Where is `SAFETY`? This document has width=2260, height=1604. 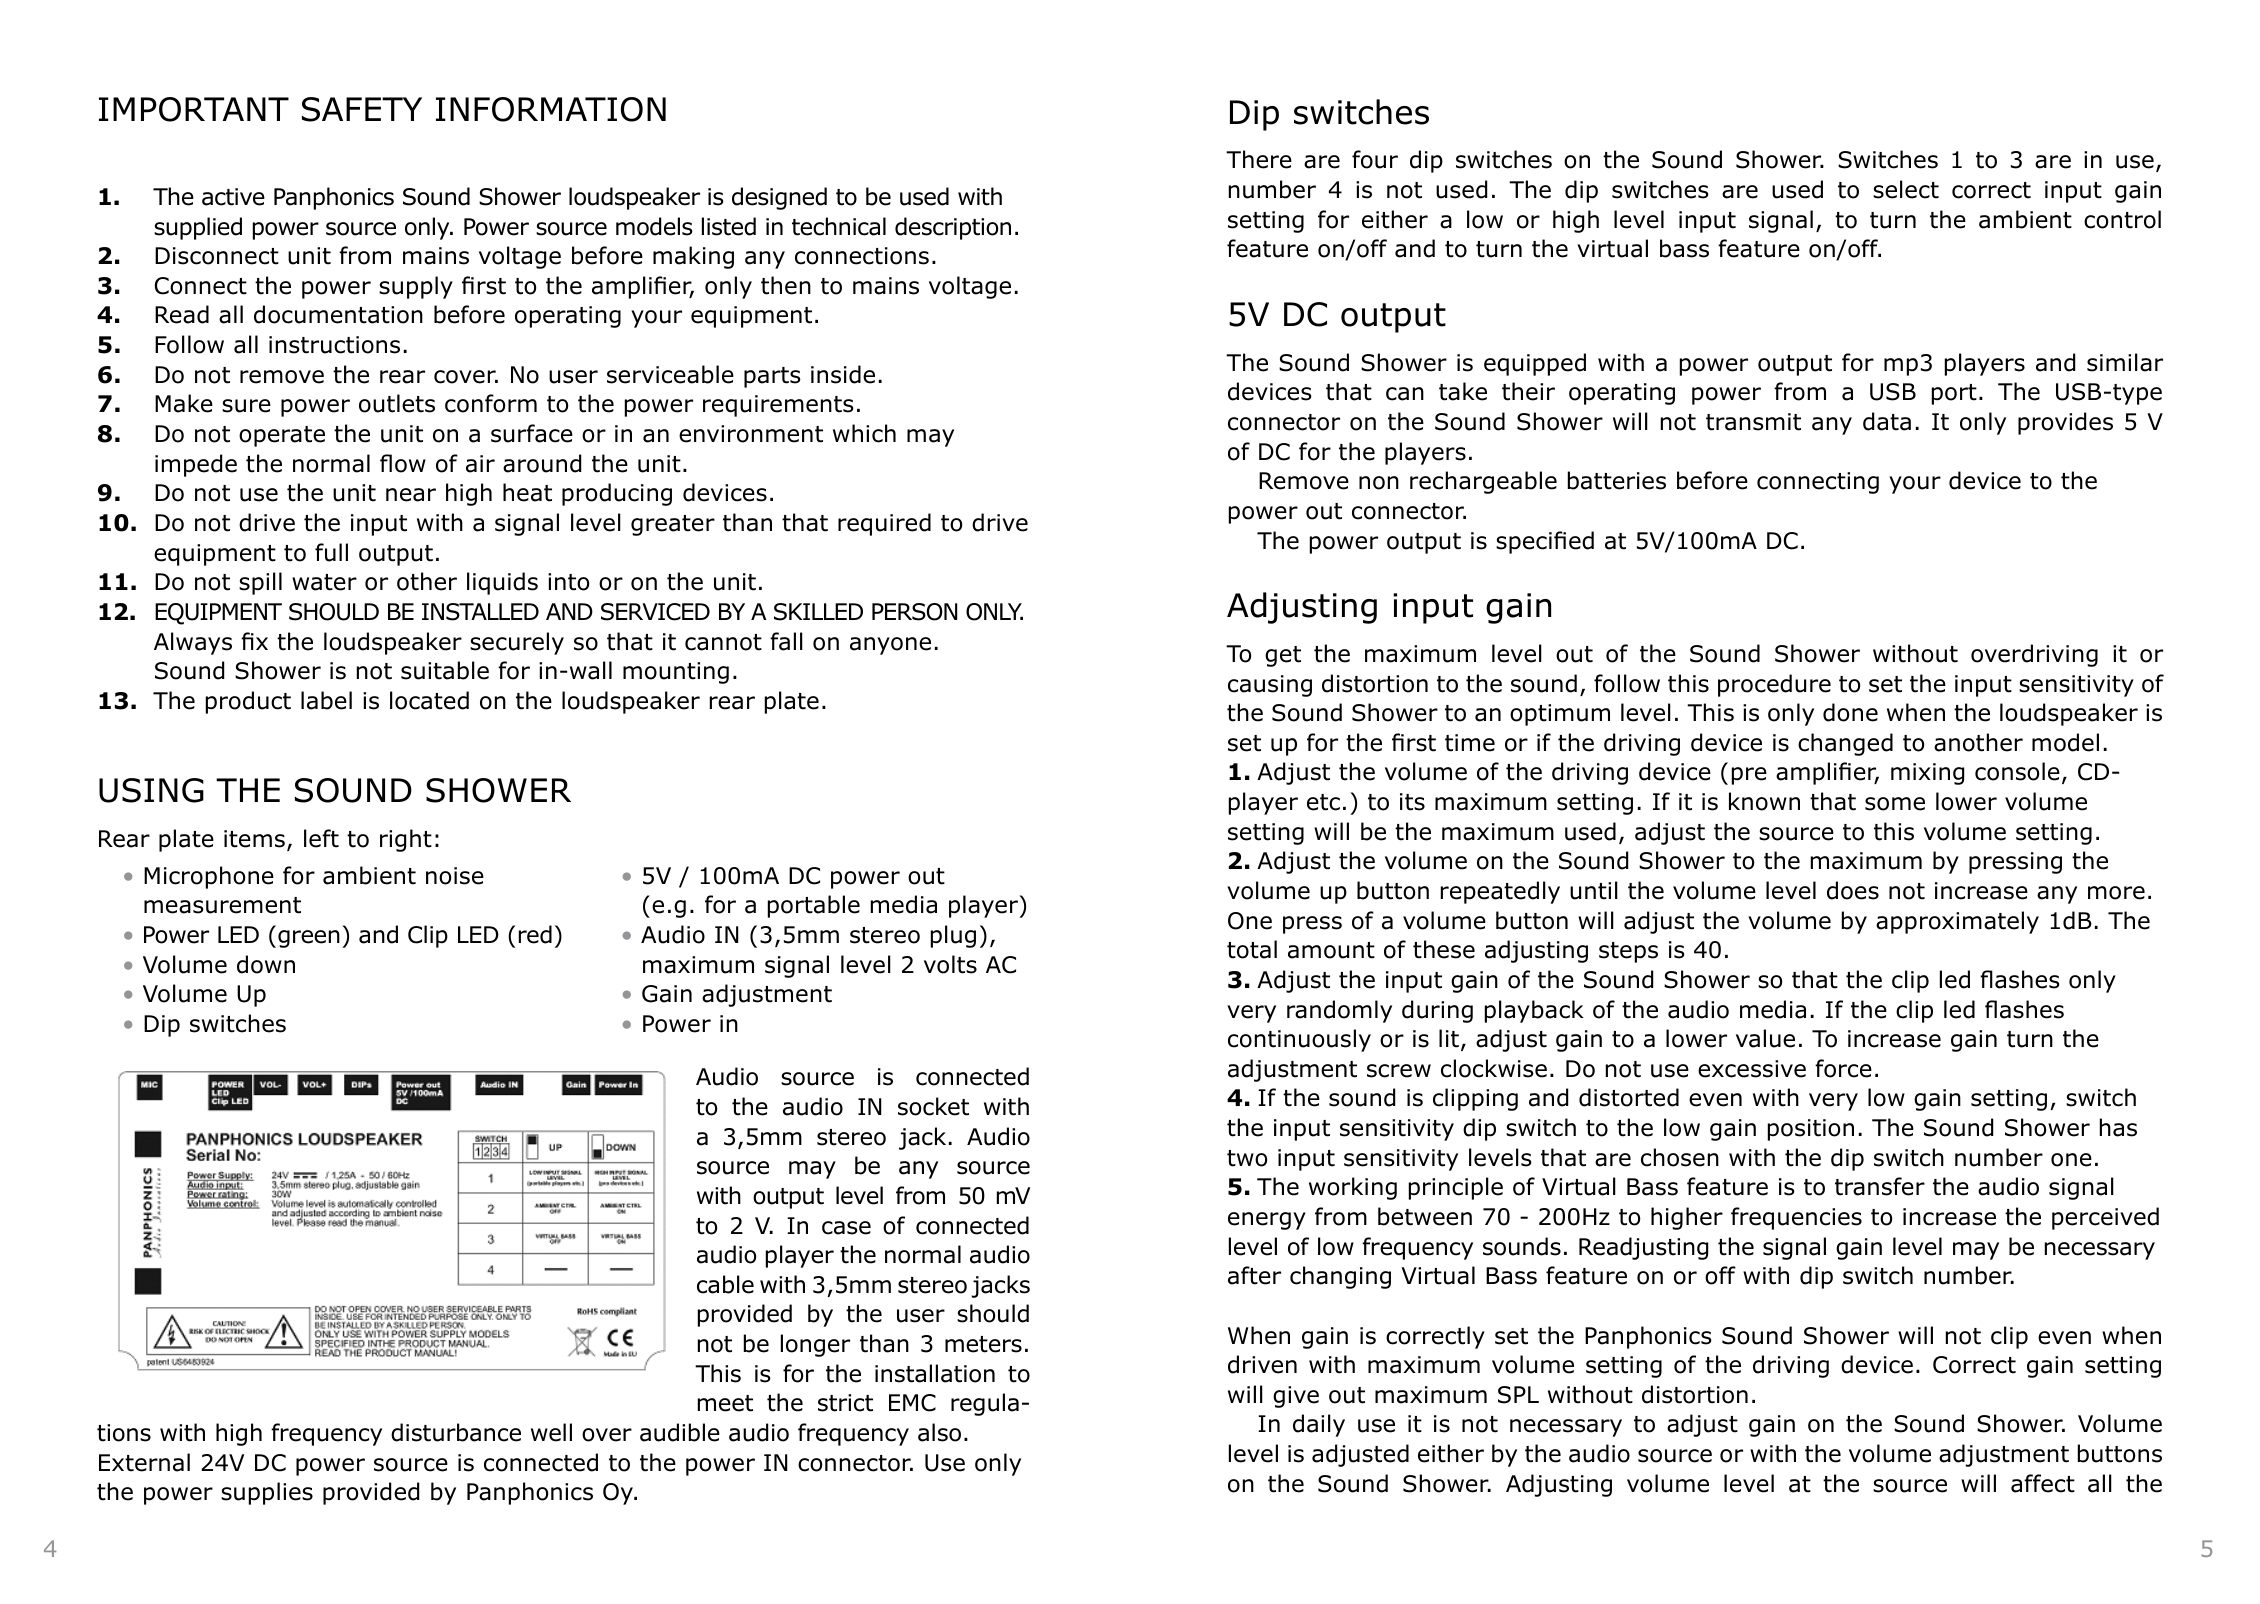
SAFETY is located at coordinates (362, 109).
